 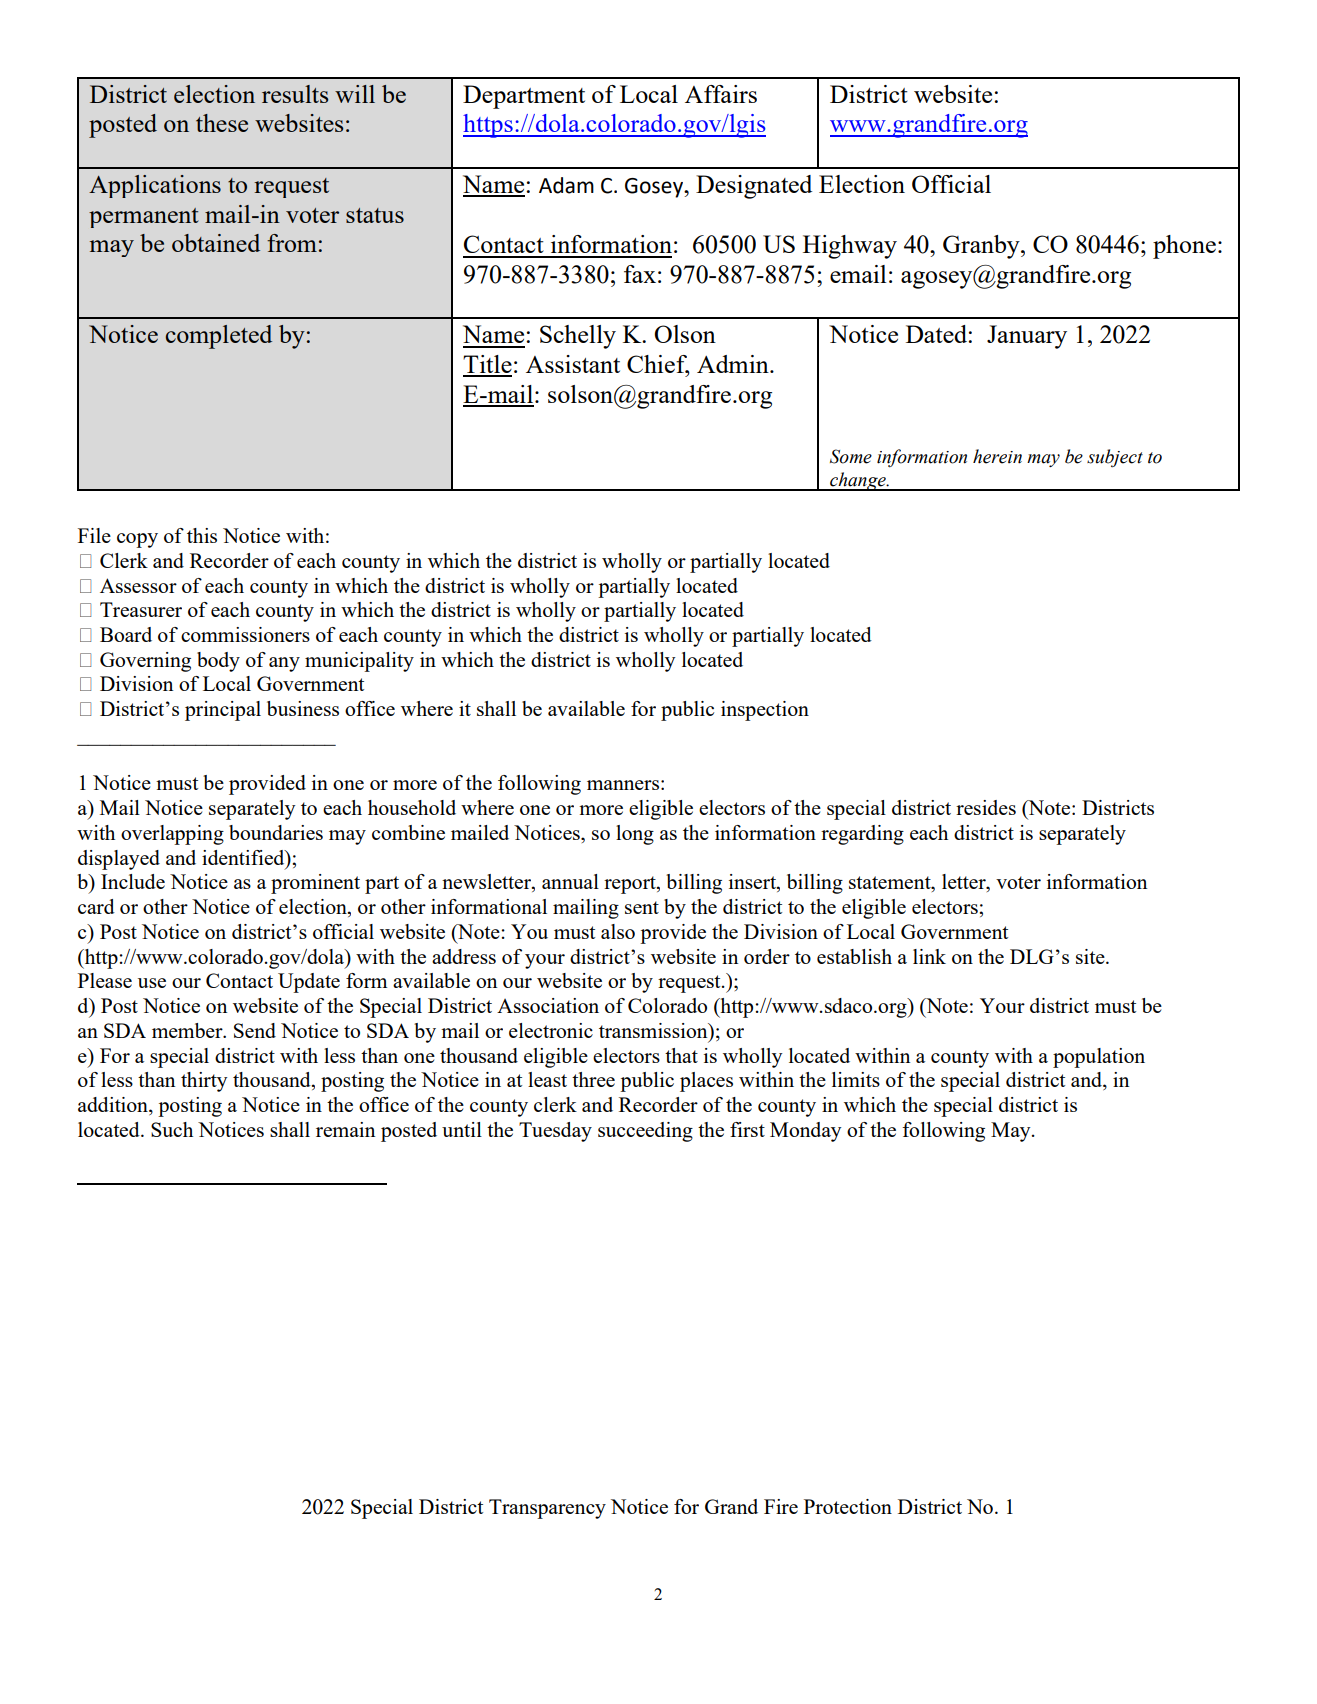 What do you see at coordinates (547, 1509) in the document?
I see `Transparency` at bounding box center [547, 1509].
